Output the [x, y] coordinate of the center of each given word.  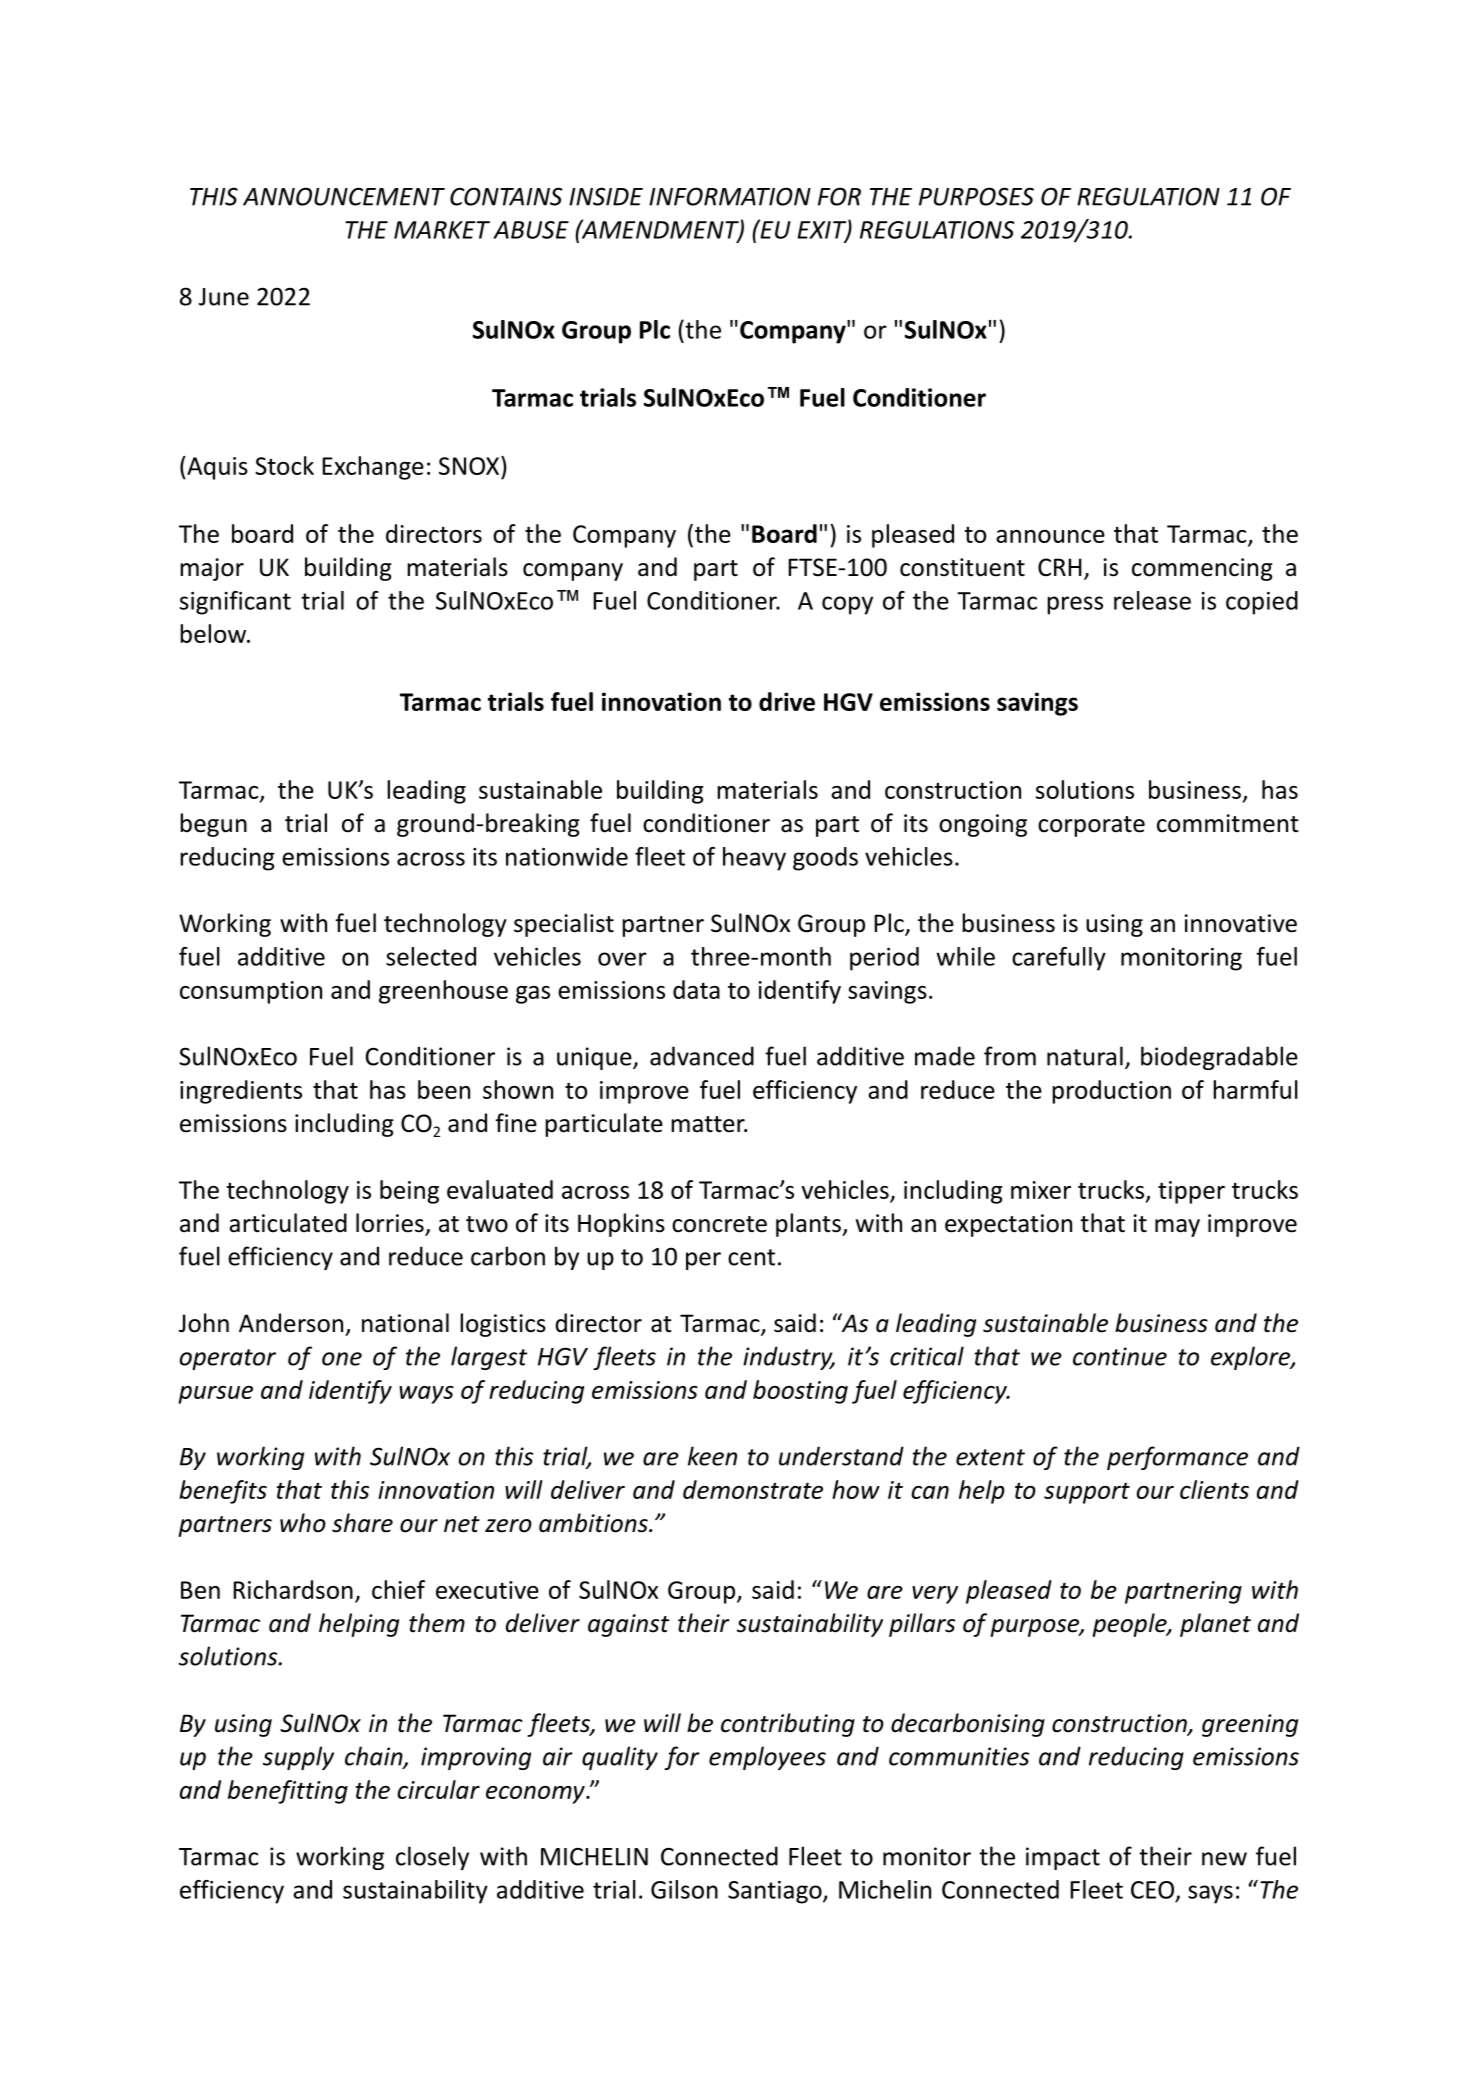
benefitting [288, 1792]
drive [787, 701]
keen [712, 1456]
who [303, 1523]
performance [1177, 1458]
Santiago [776, 1892]
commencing [1202, 569]
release [1152, 600]
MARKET [442, 230]
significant [235, 603]
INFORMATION [730, 196]
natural [1085, 1056]
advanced [702, 1056]
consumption [251, 992]
